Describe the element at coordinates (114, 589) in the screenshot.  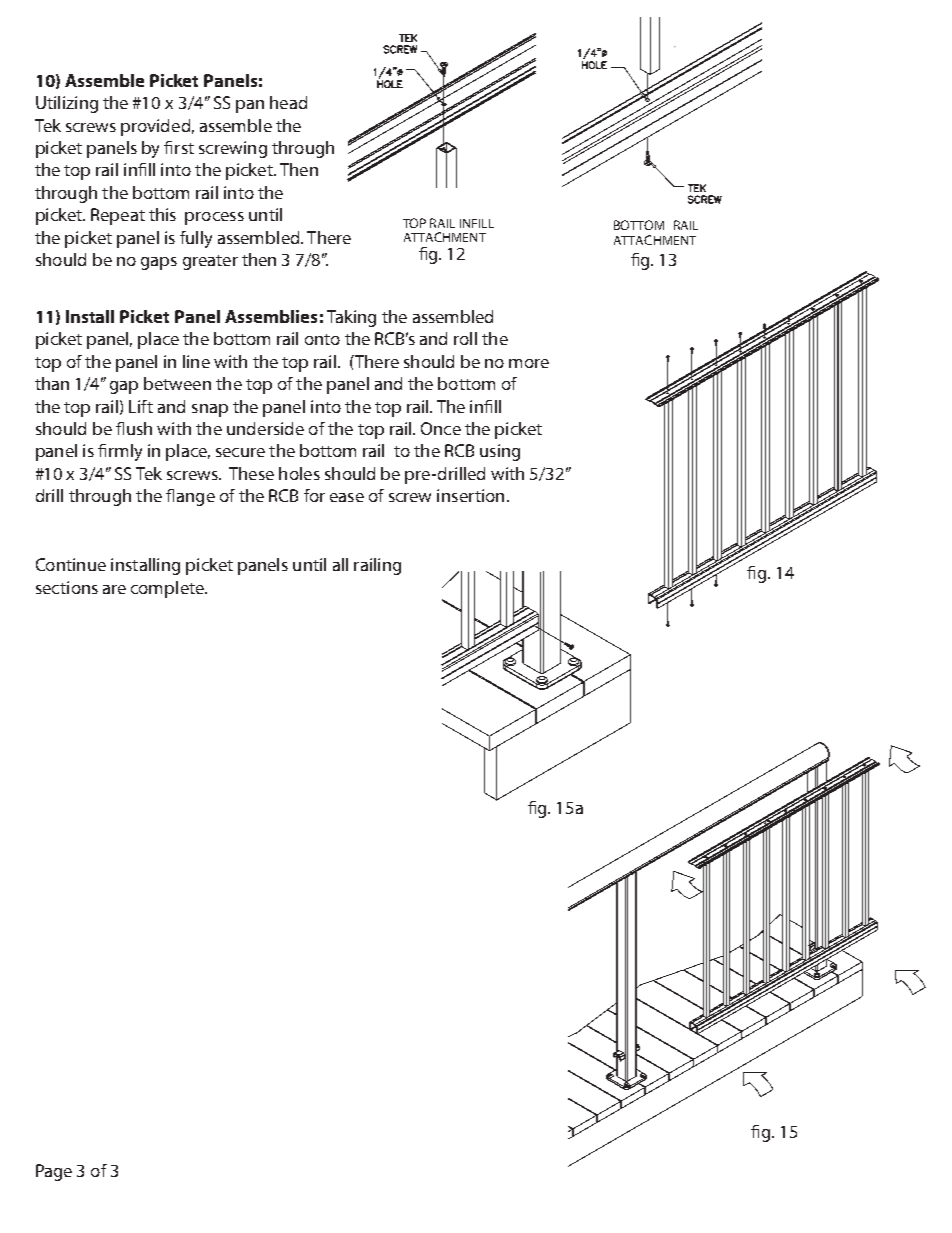
I see `are` at that location.
